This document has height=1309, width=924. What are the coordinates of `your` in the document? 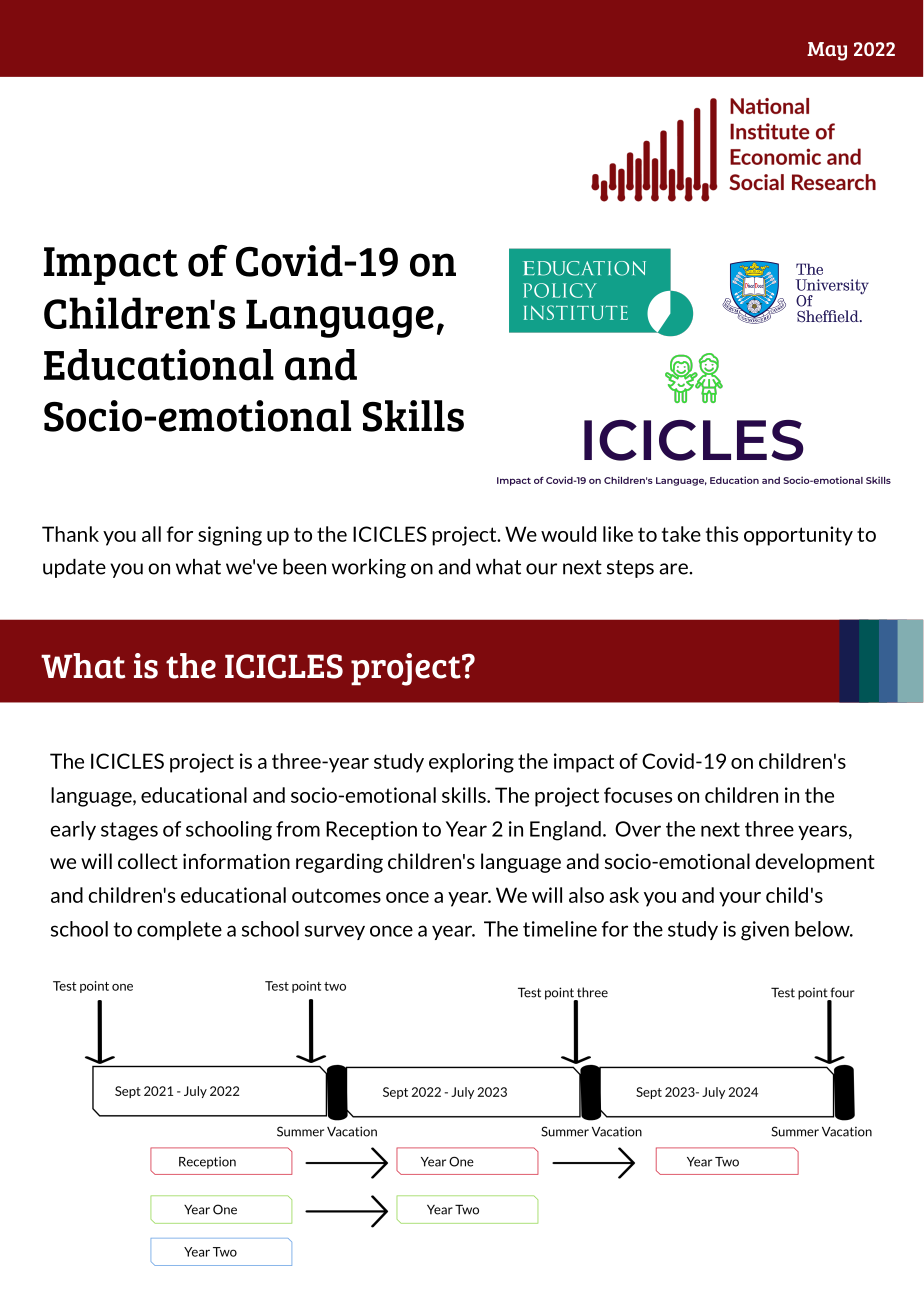 It's located at (740, 899).
